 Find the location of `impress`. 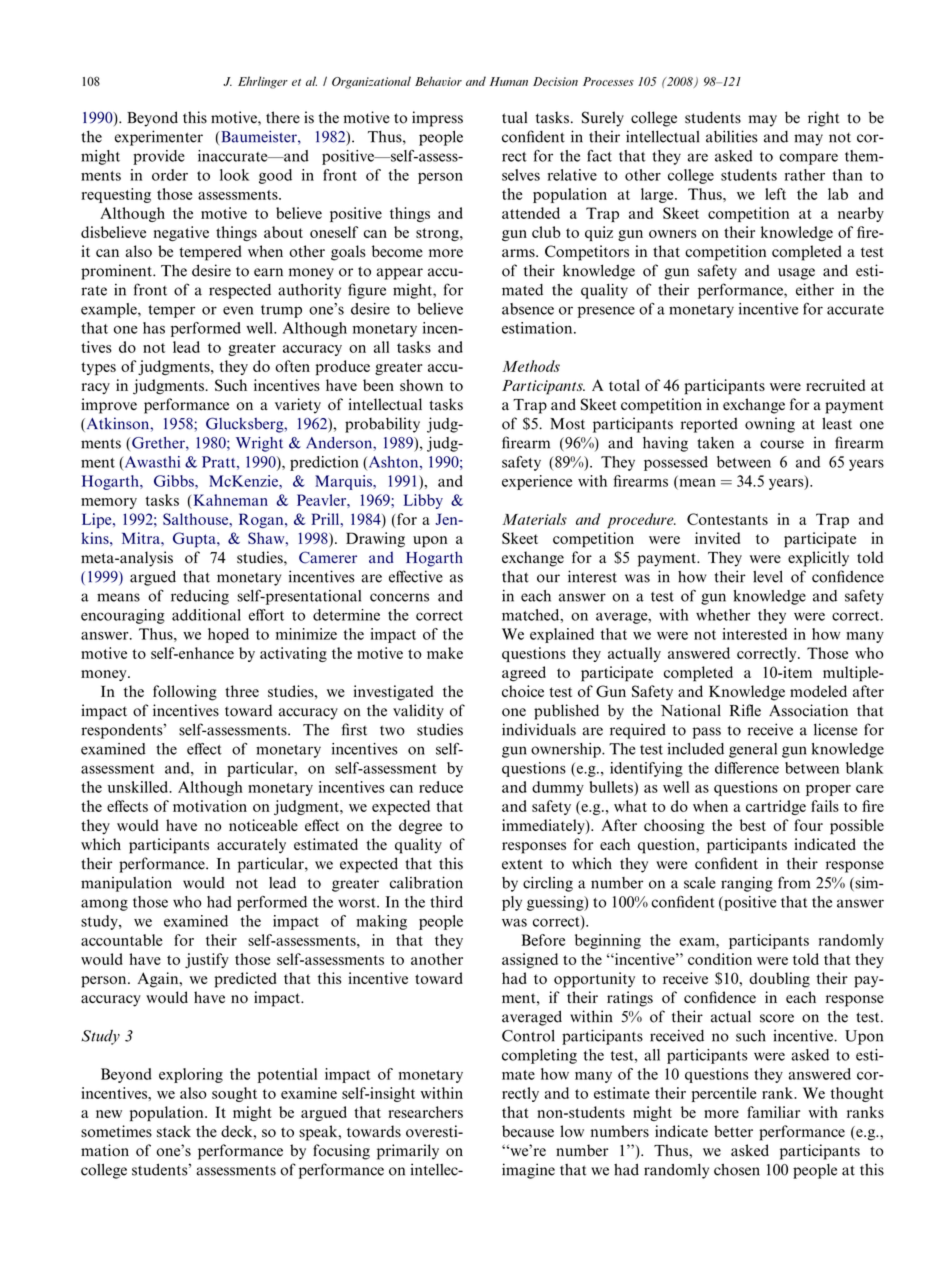

impress is located at coordinates (437, 119).
